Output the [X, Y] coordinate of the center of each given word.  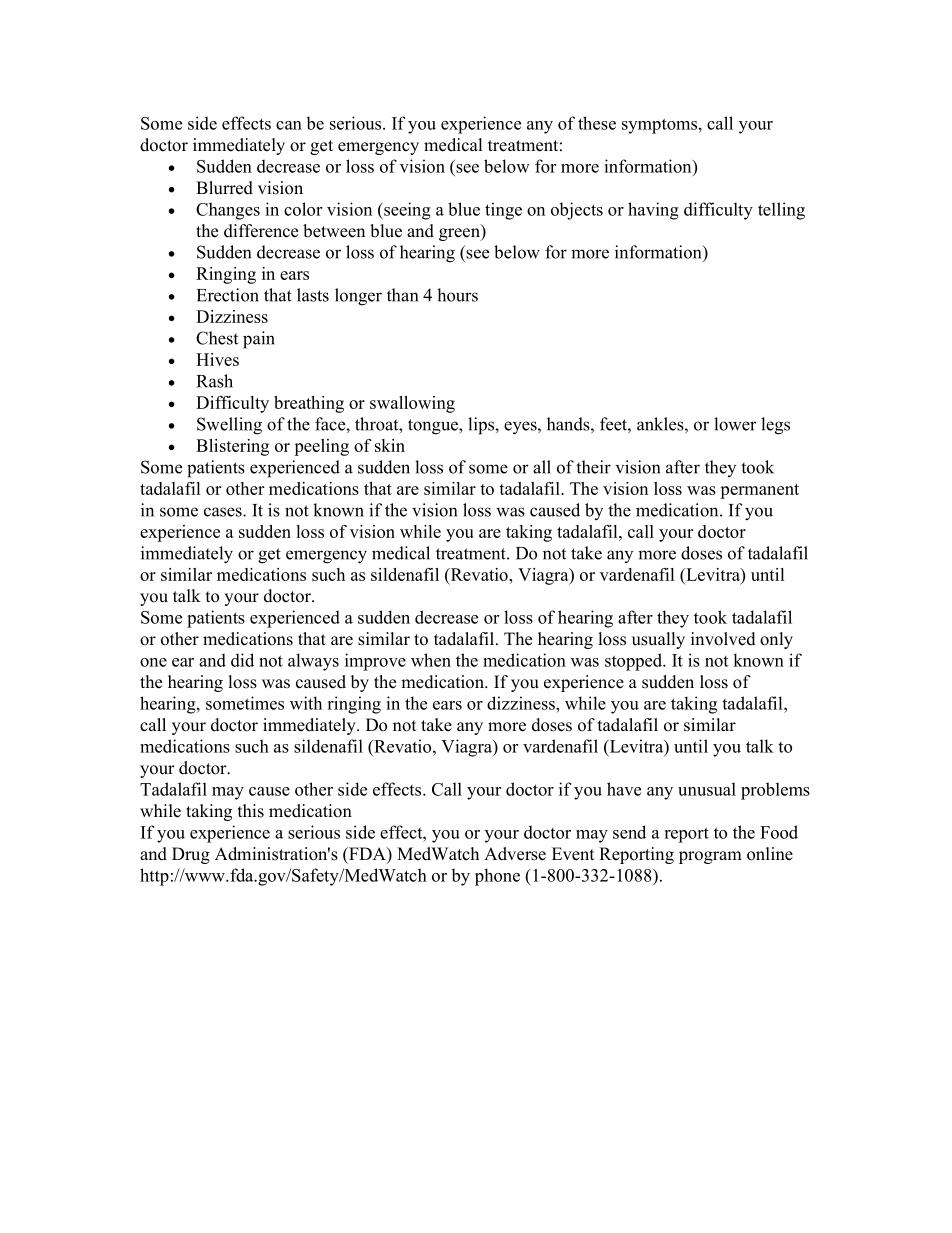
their [593, 467]
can [289, 125]
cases [224, 512]
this [251, 811]
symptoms [659, 126]
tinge [503, 211]
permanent [759, 491]
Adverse [515, 854]
